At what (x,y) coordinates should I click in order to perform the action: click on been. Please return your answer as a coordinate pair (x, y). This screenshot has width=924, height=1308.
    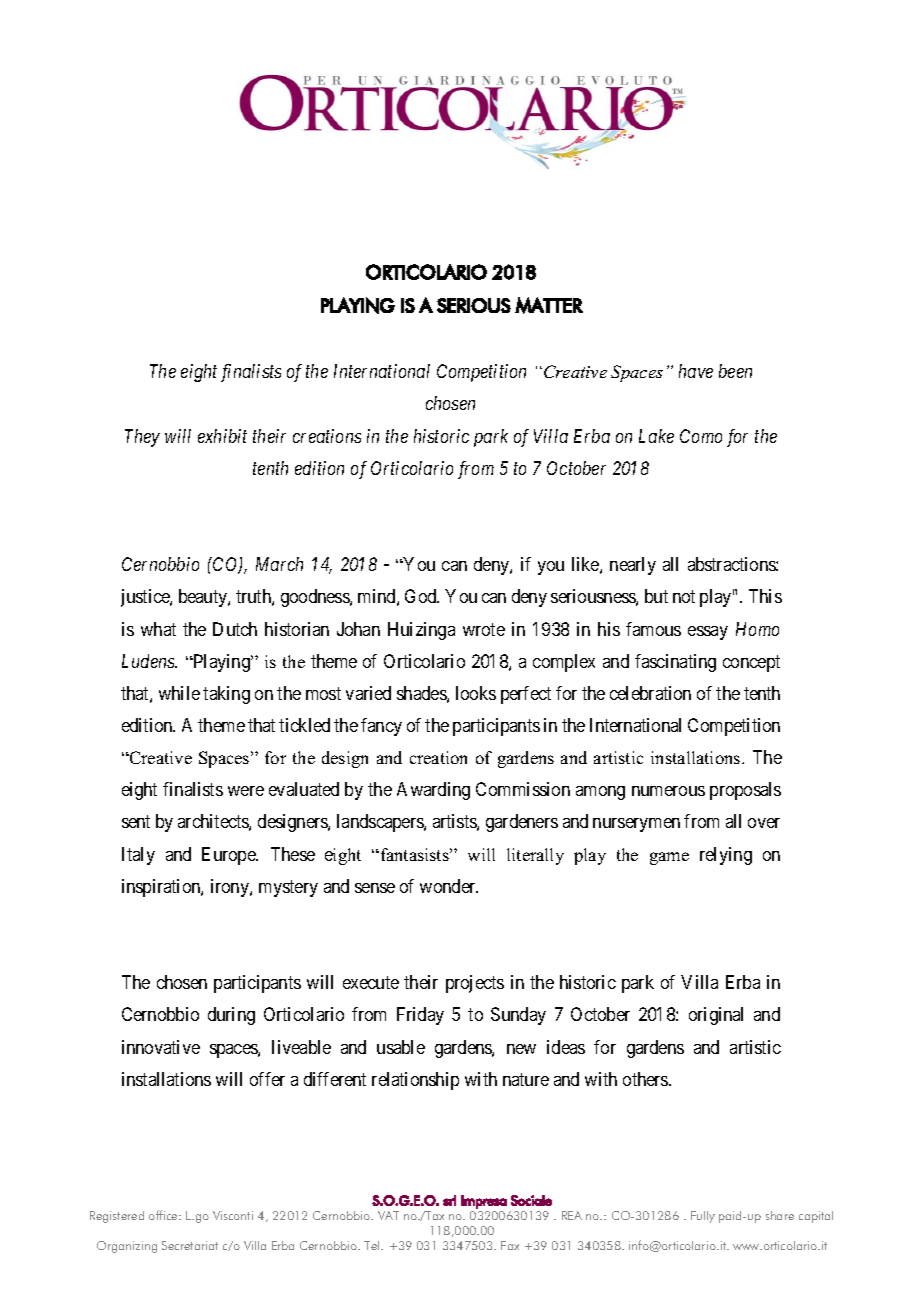
    Looking at the image, I should click on (735, 371).
